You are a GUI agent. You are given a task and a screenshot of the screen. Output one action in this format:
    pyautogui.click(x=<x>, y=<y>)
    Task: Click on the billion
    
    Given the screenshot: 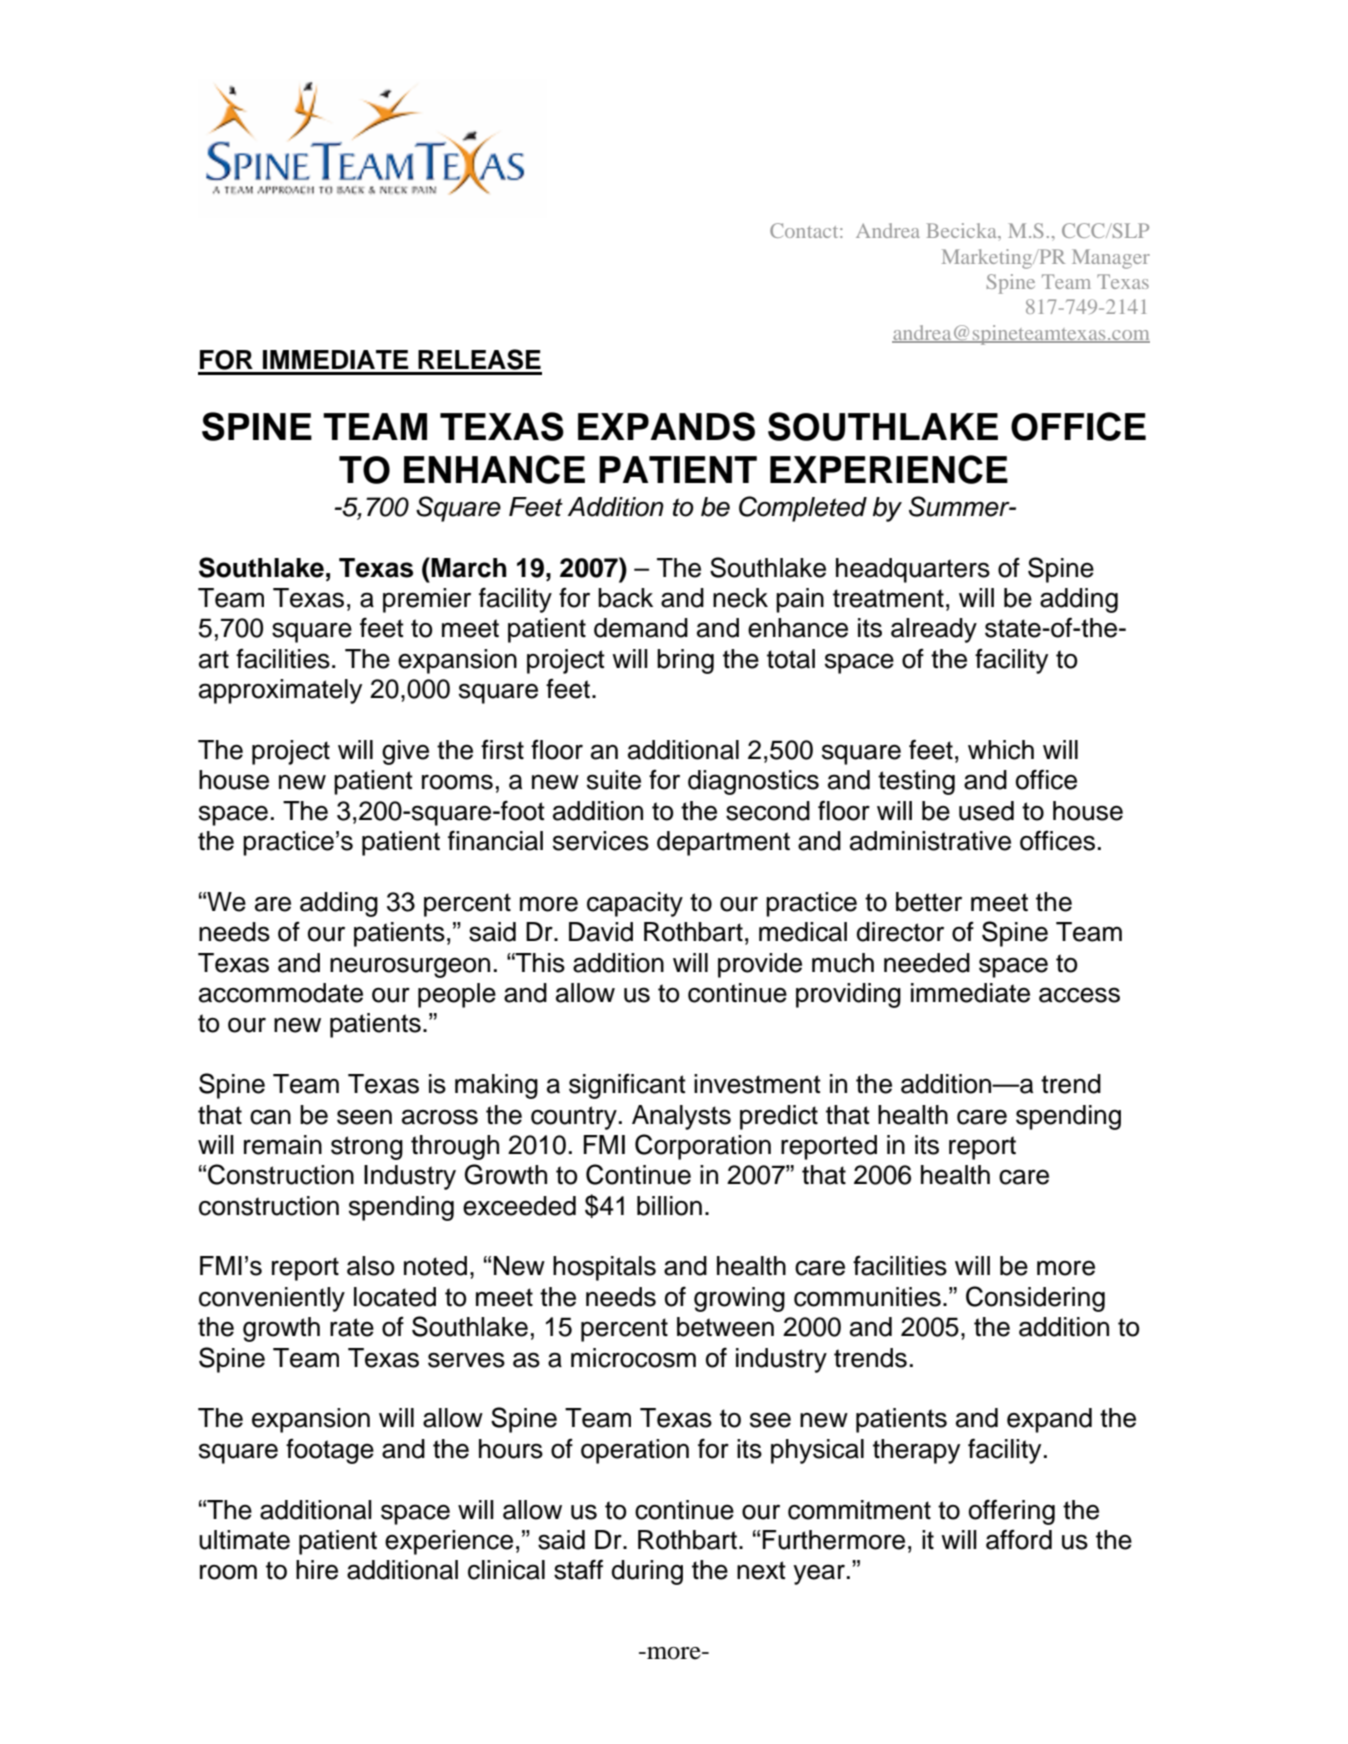 What is the action you would take?
    pyautogui.click(x=669, y=1206)
